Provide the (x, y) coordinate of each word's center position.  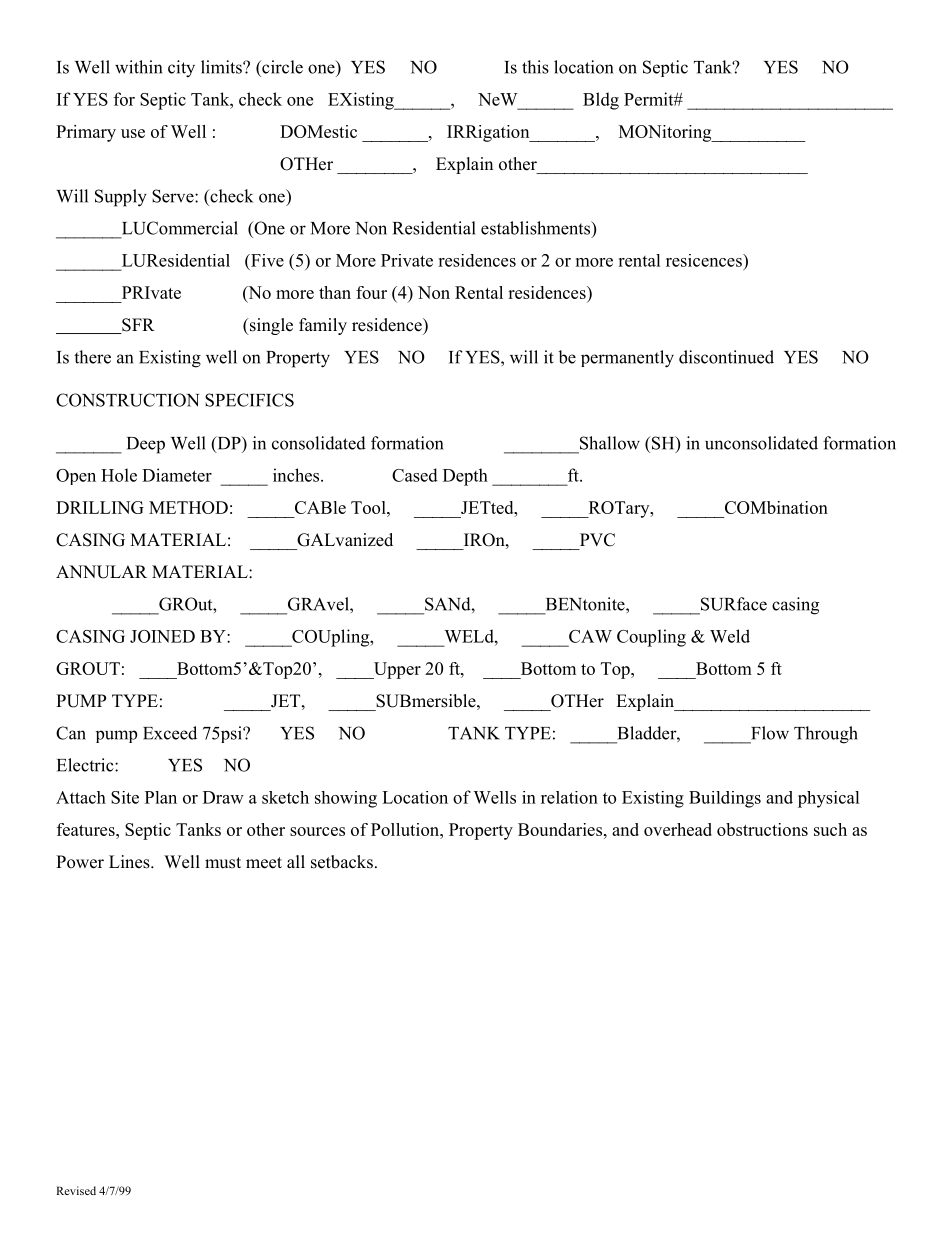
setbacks (342, 862)
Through (826, 735)
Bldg (601, 101)
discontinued (726, 357)
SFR (137, 326)
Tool (369, 507)
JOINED (162, 636)
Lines (130, 862)
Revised (76, 1190)
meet (264, 863)
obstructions (762, 829)
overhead (678, 829)
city (181, 69)
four (371, 292)
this (535, 67)
